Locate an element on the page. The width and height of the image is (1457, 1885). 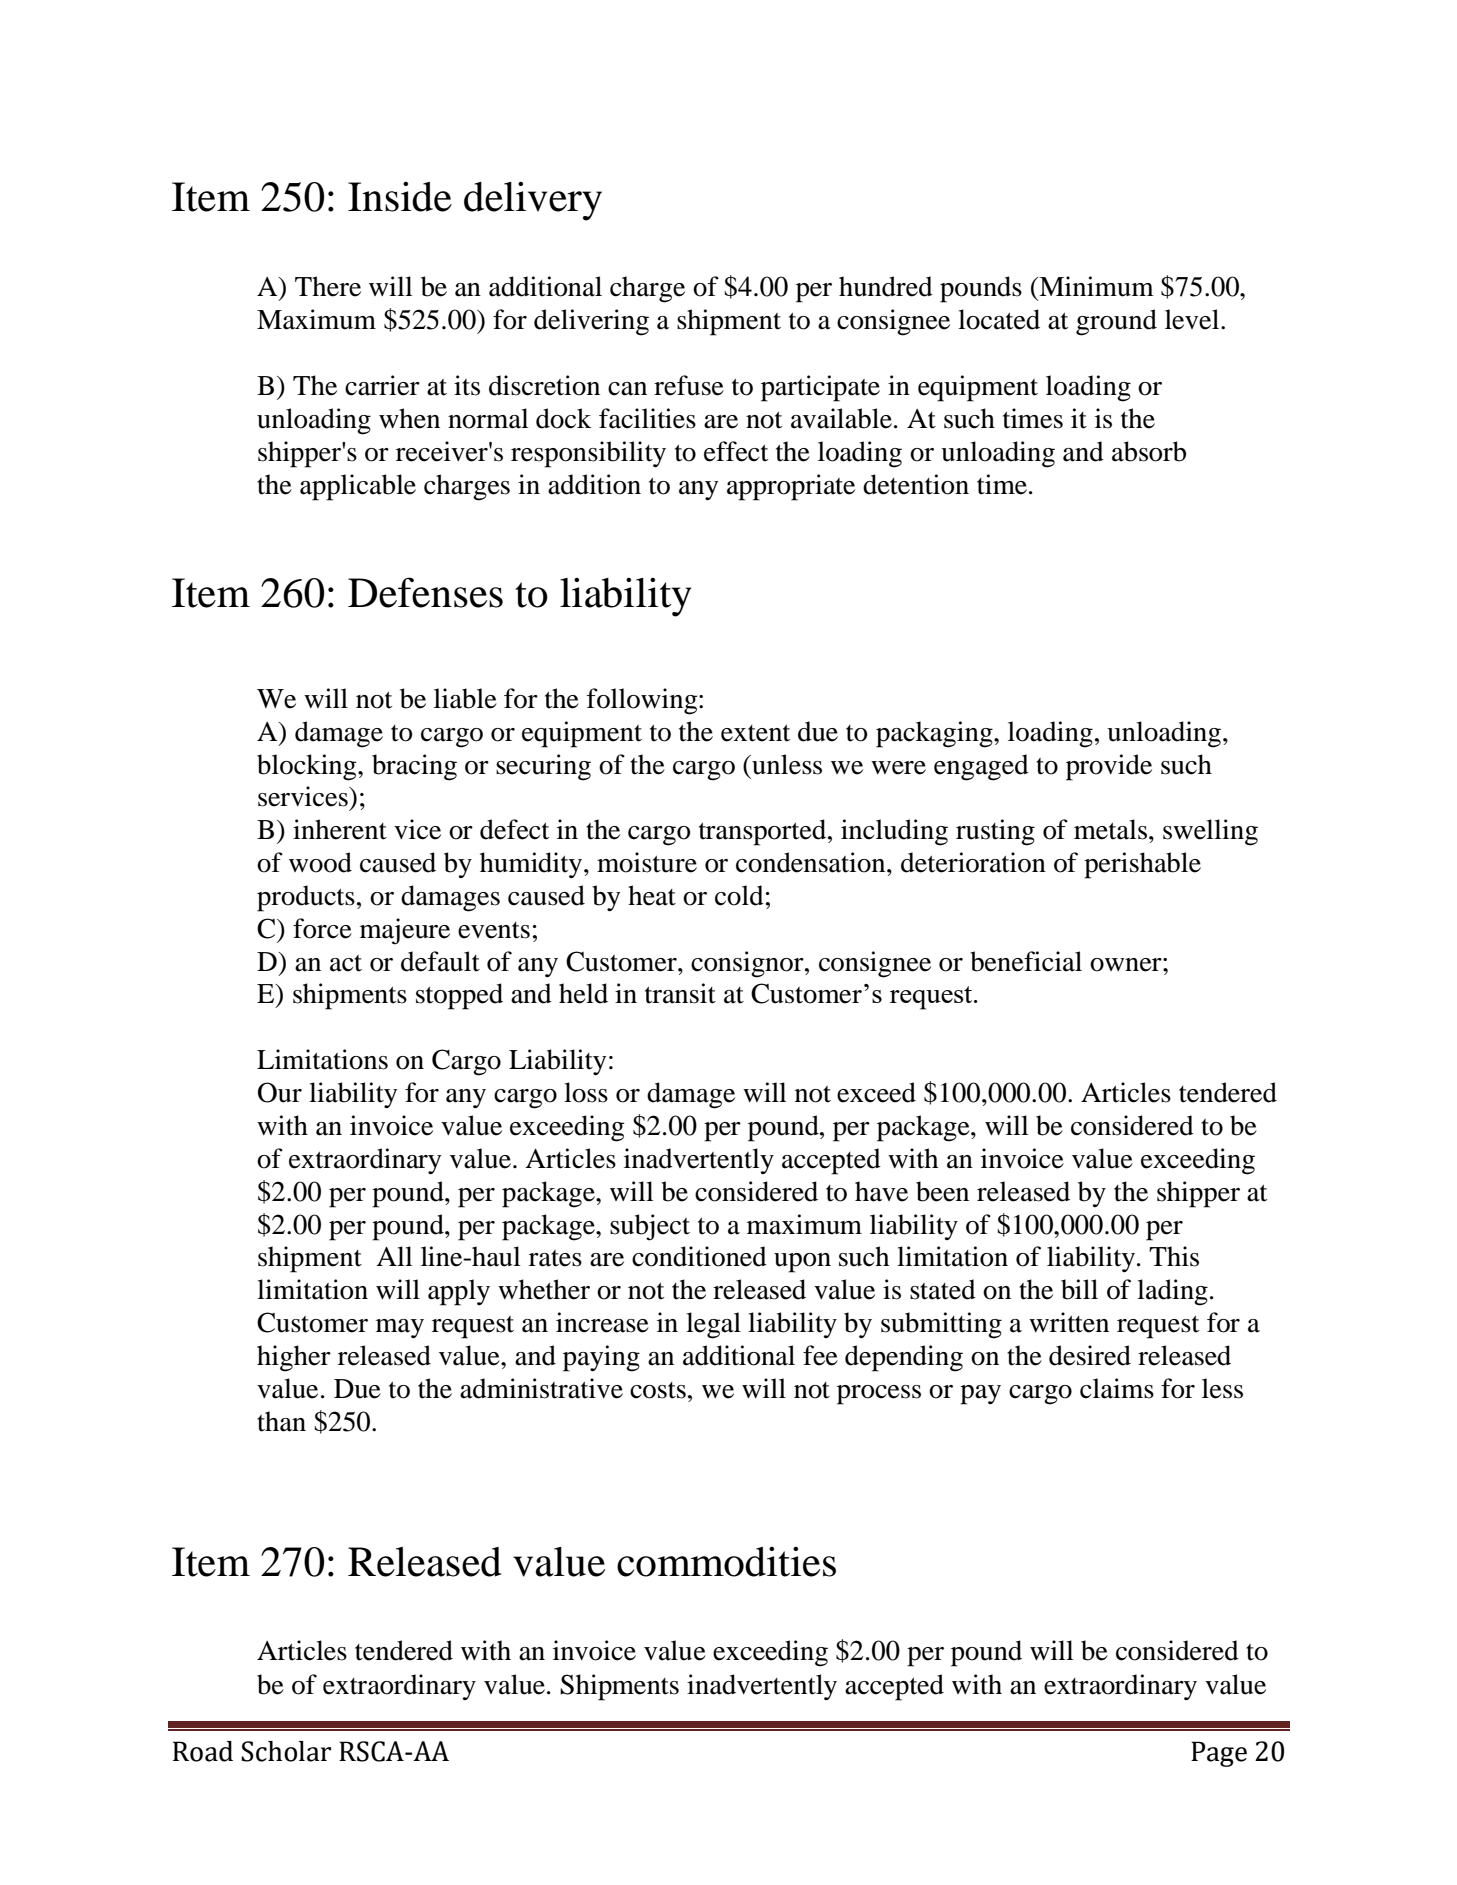
delivering is located at coordinates (591, 322).
